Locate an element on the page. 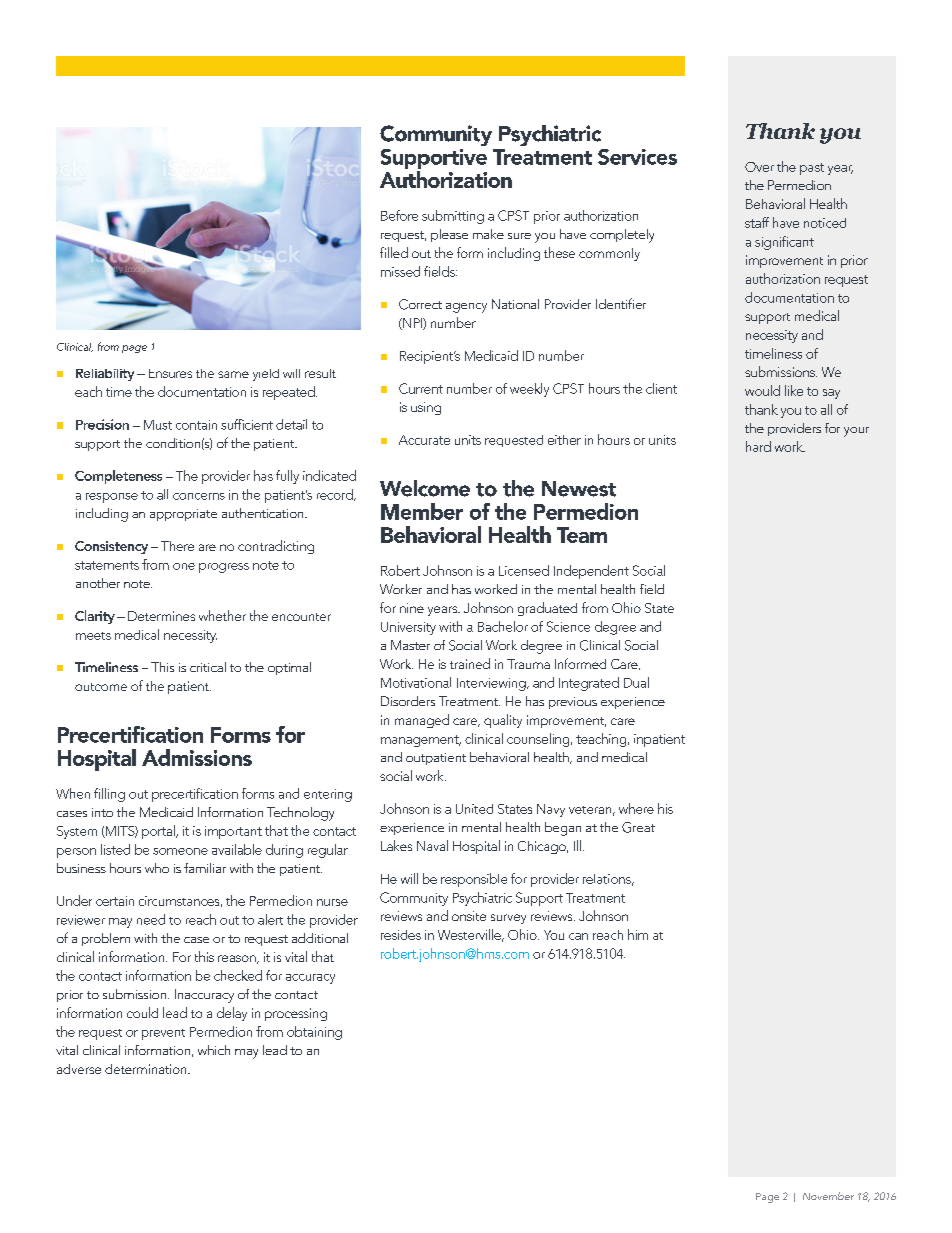  submitting is located at coordinates (453, 217).
